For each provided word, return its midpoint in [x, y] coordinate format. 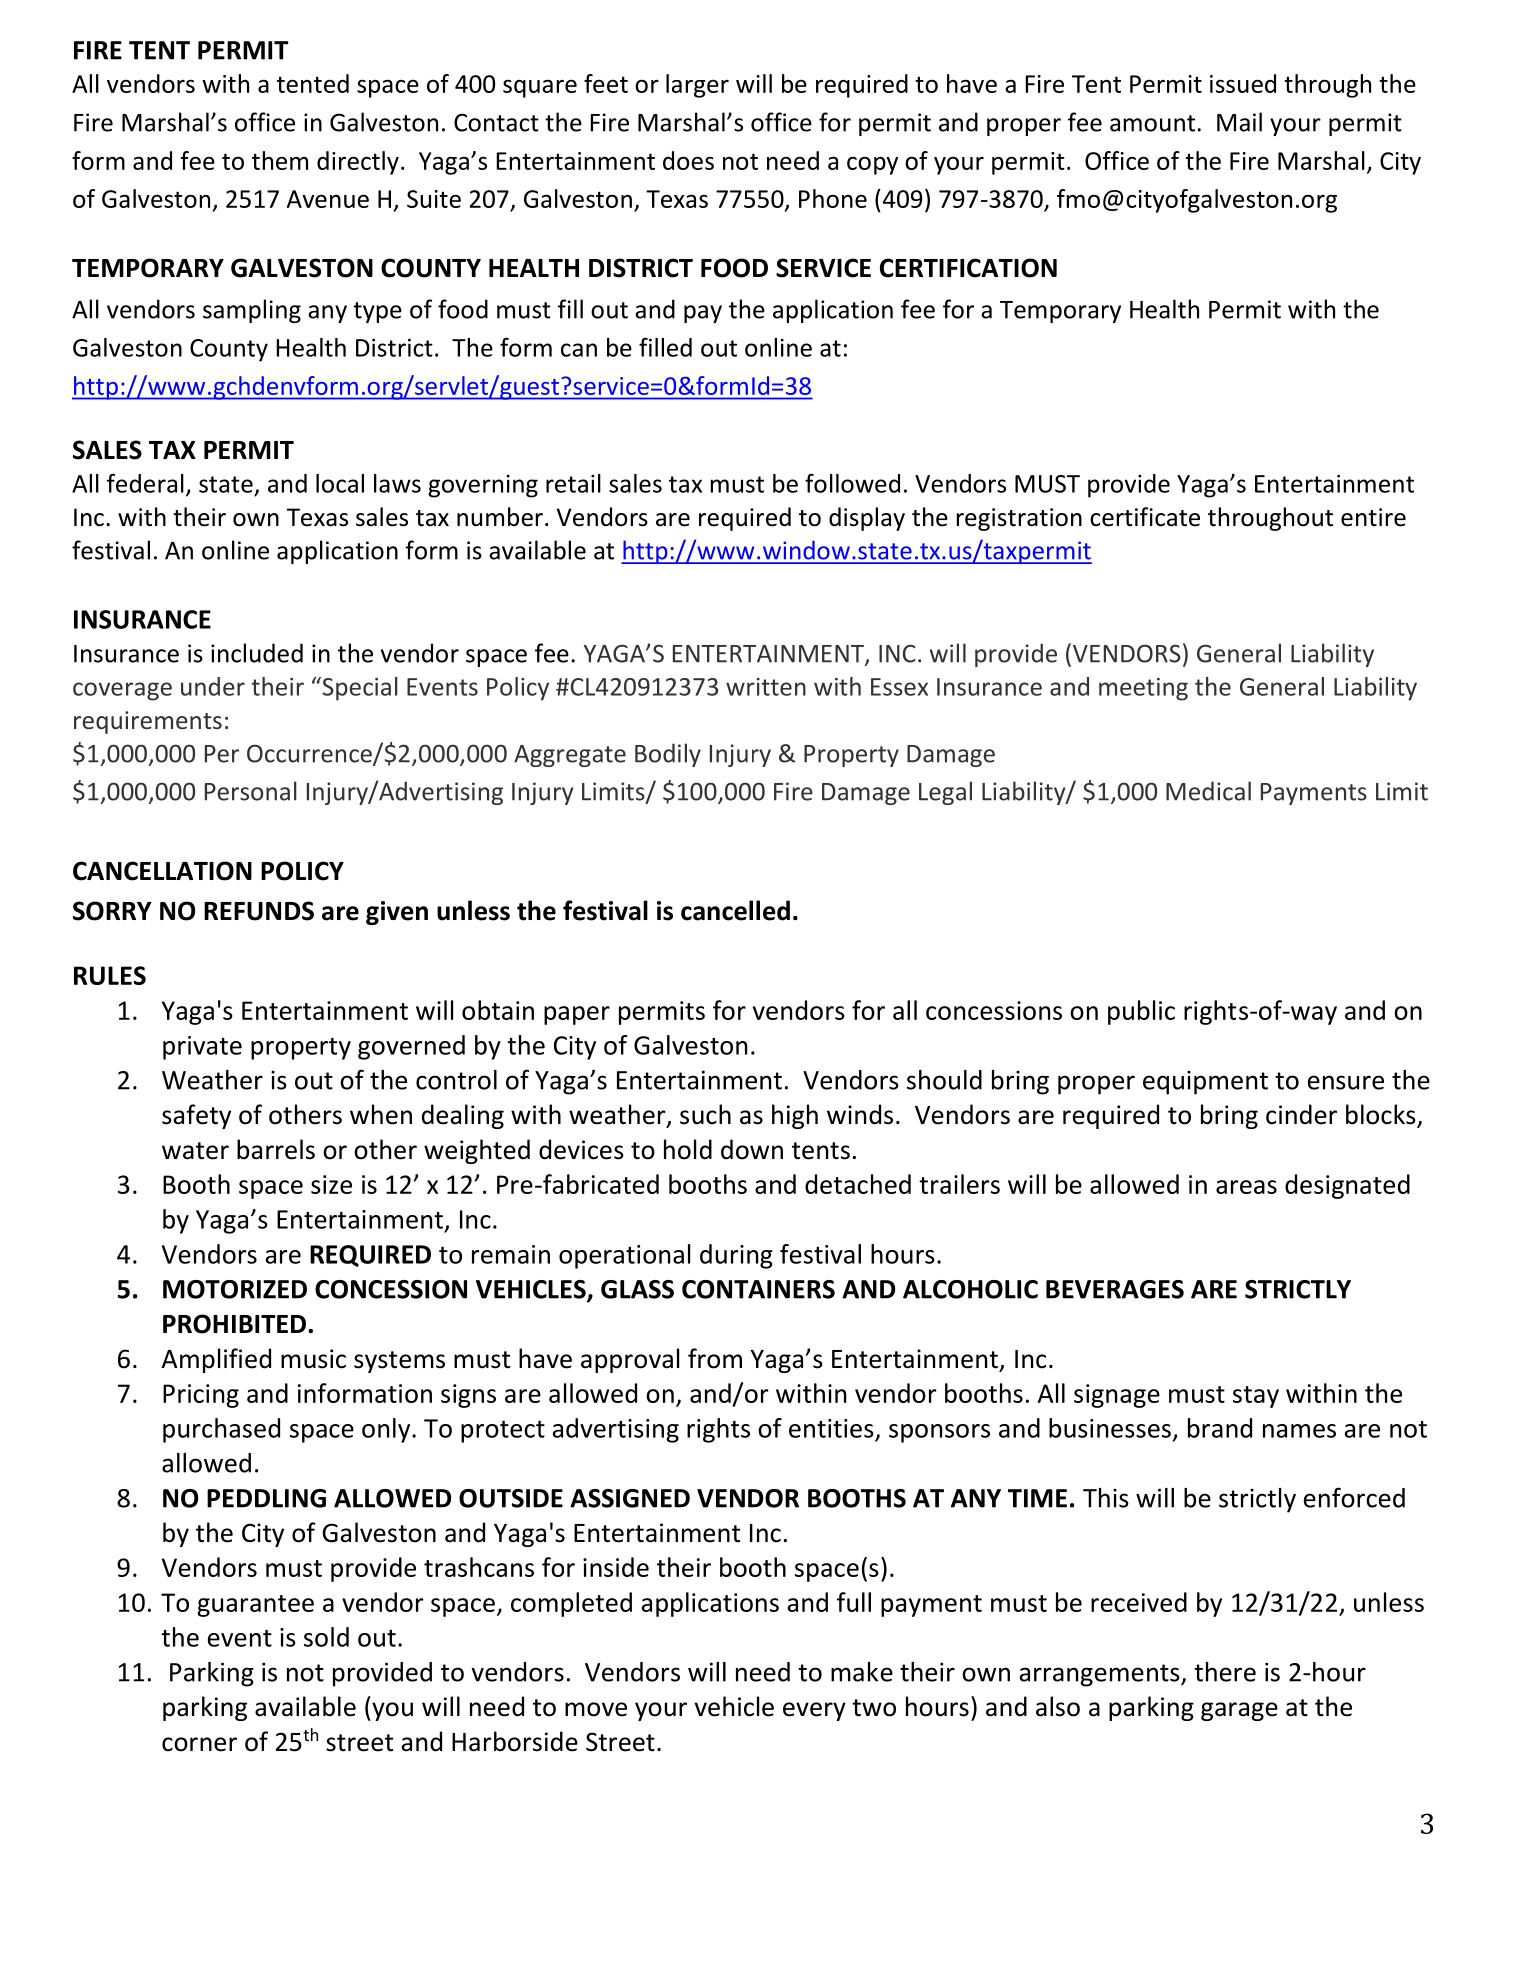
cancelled [735, 910]
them [280, 160]
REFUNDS [259, 911]
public [1141, 1012]
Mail [1239, 122]
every [814, 1711]
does [688, 160]
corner [199, 1744]
